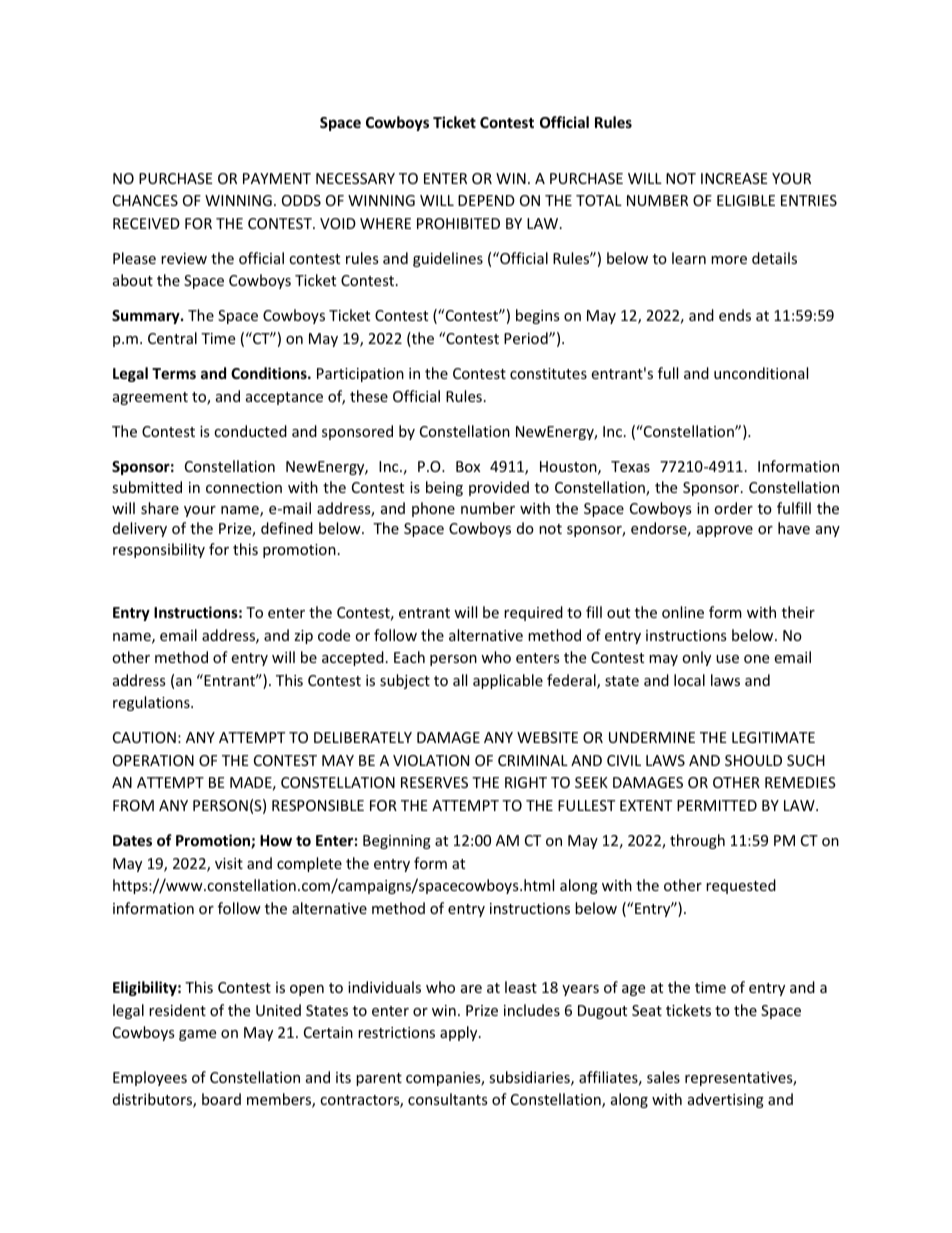 Image resolution: width=952 pixels, height=1233 pixels. What do you see at coordinates (468, 466) in the page?
I see `Box` at bounding box center [468, 466].
